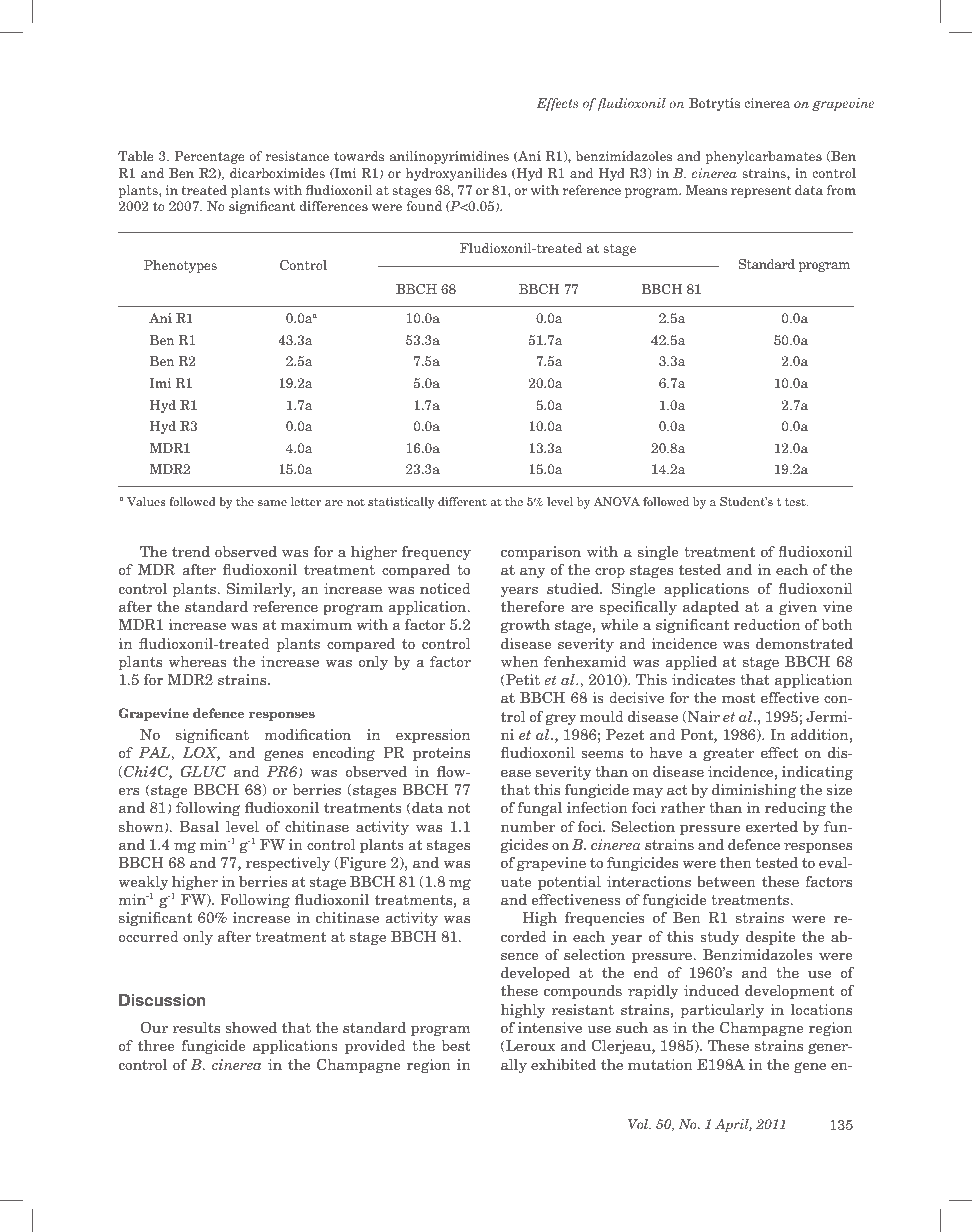 The height and width of the image is (1232, 972). Describe the element at coordinates (736, 862) in the image. I see `then` at that location.
